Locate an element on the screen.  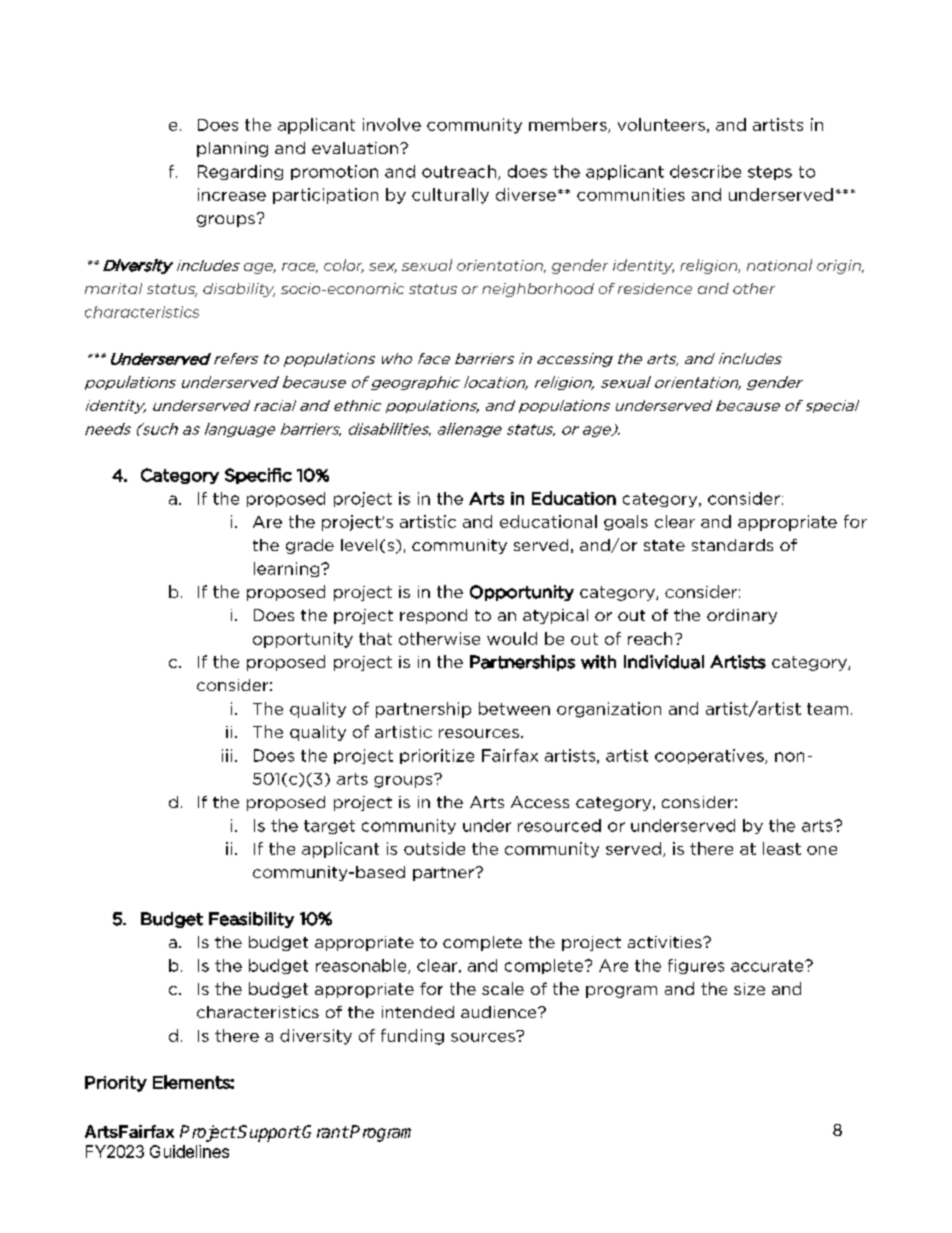
planning is located at coordinates (232, 149).
